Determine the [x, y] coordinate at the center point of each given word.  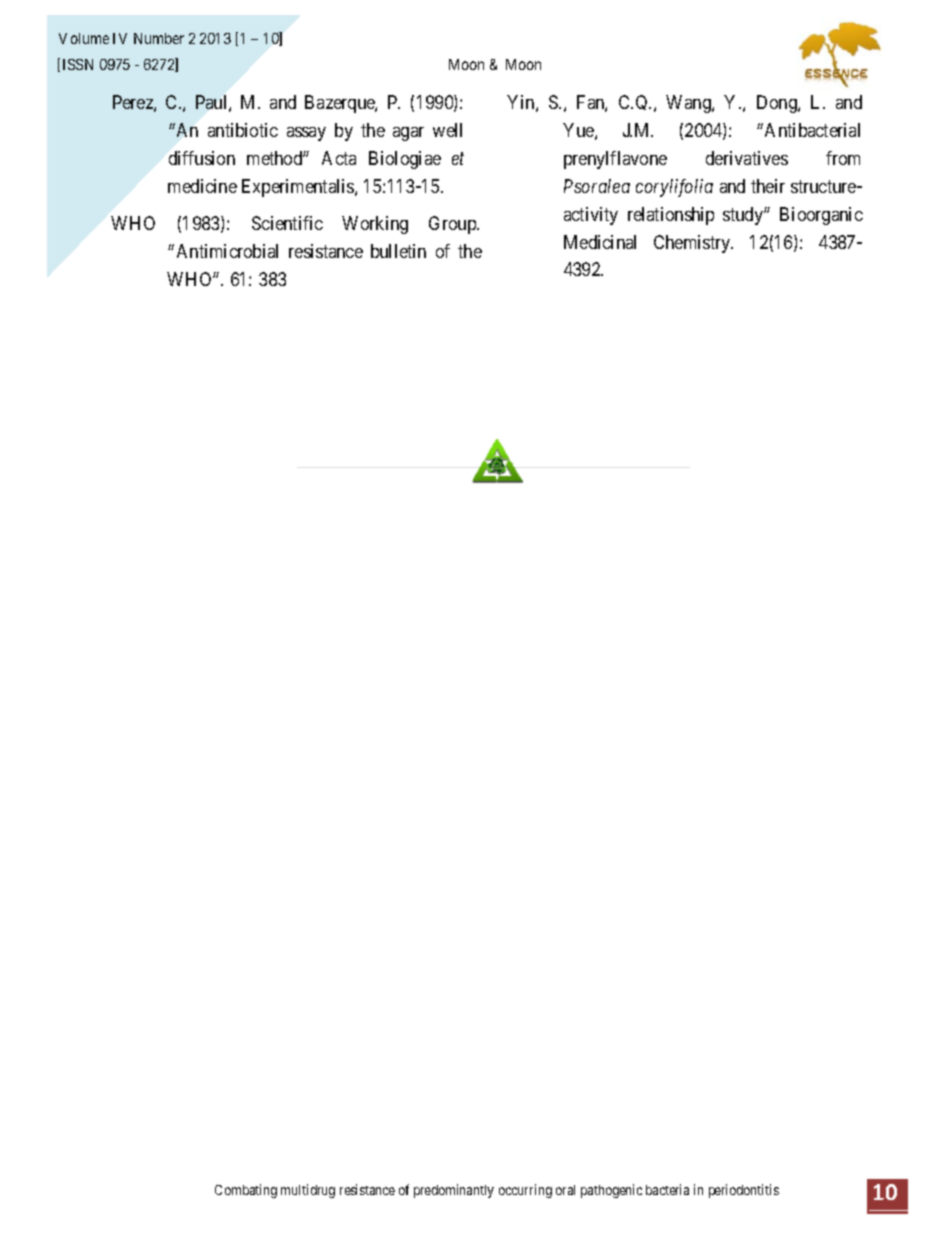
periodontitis [744, 1191]
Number [159, 38]
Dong [778, 104]
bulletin [398, 251]
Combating [246, 1191]
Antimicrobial [227, 251]
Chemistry [693, 244]
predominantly [454, 1191]
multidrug [308, 1191]
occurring [525, 1191]
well [447, 130]
